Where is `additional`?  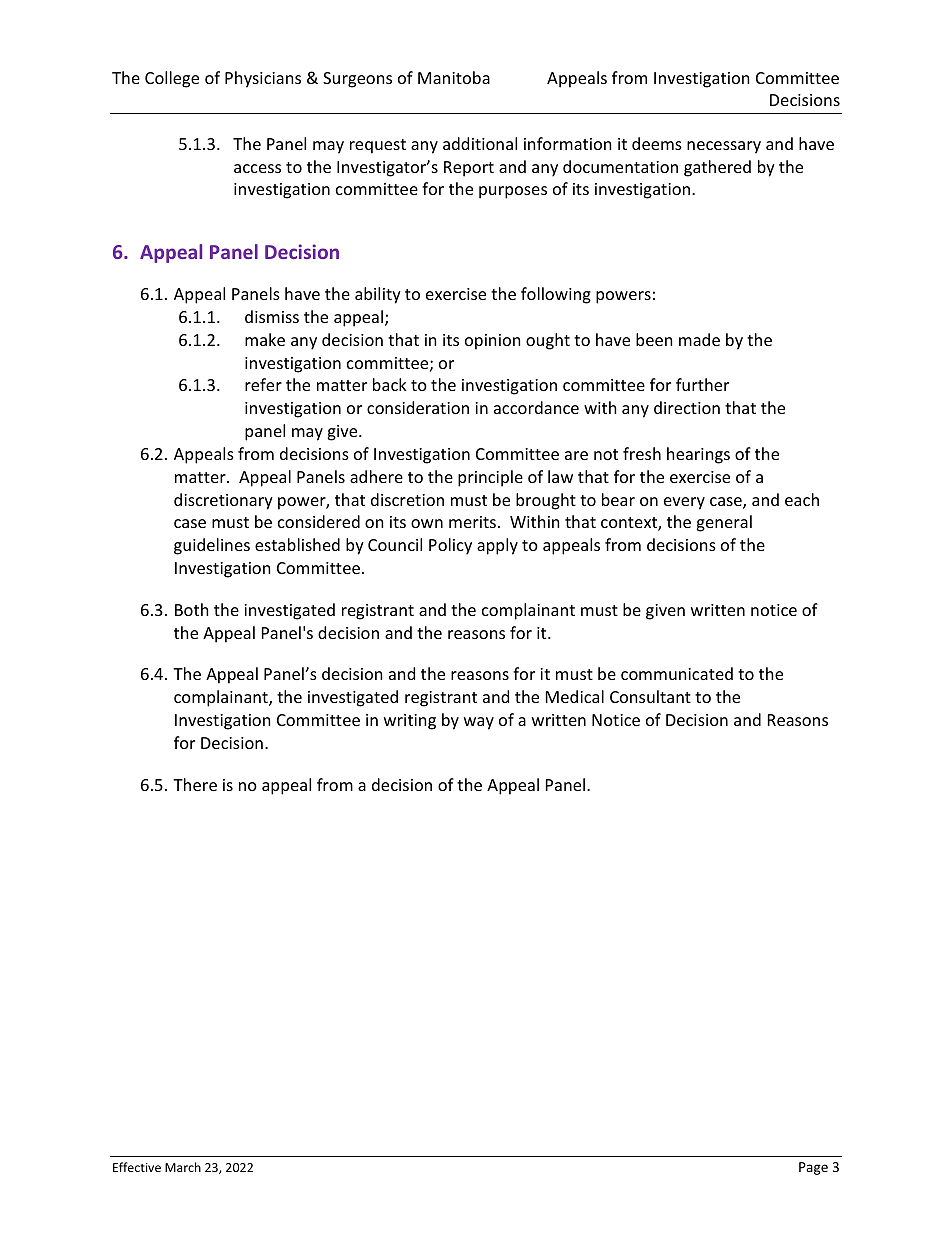 additional is located at coordinates (480, 143).
